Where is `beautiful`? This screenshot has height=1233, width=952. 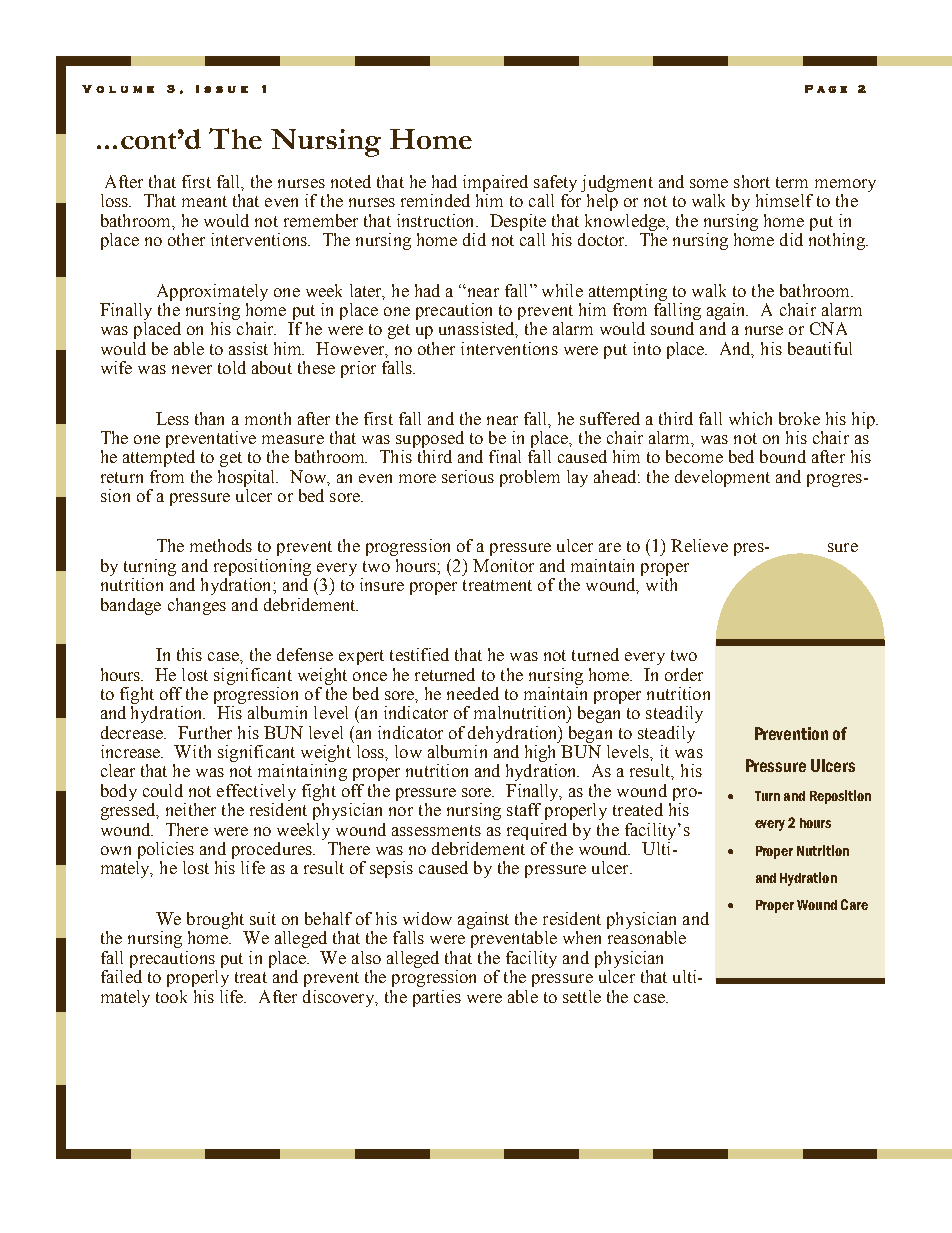
beautiful is located at coordinates (820, 348).
